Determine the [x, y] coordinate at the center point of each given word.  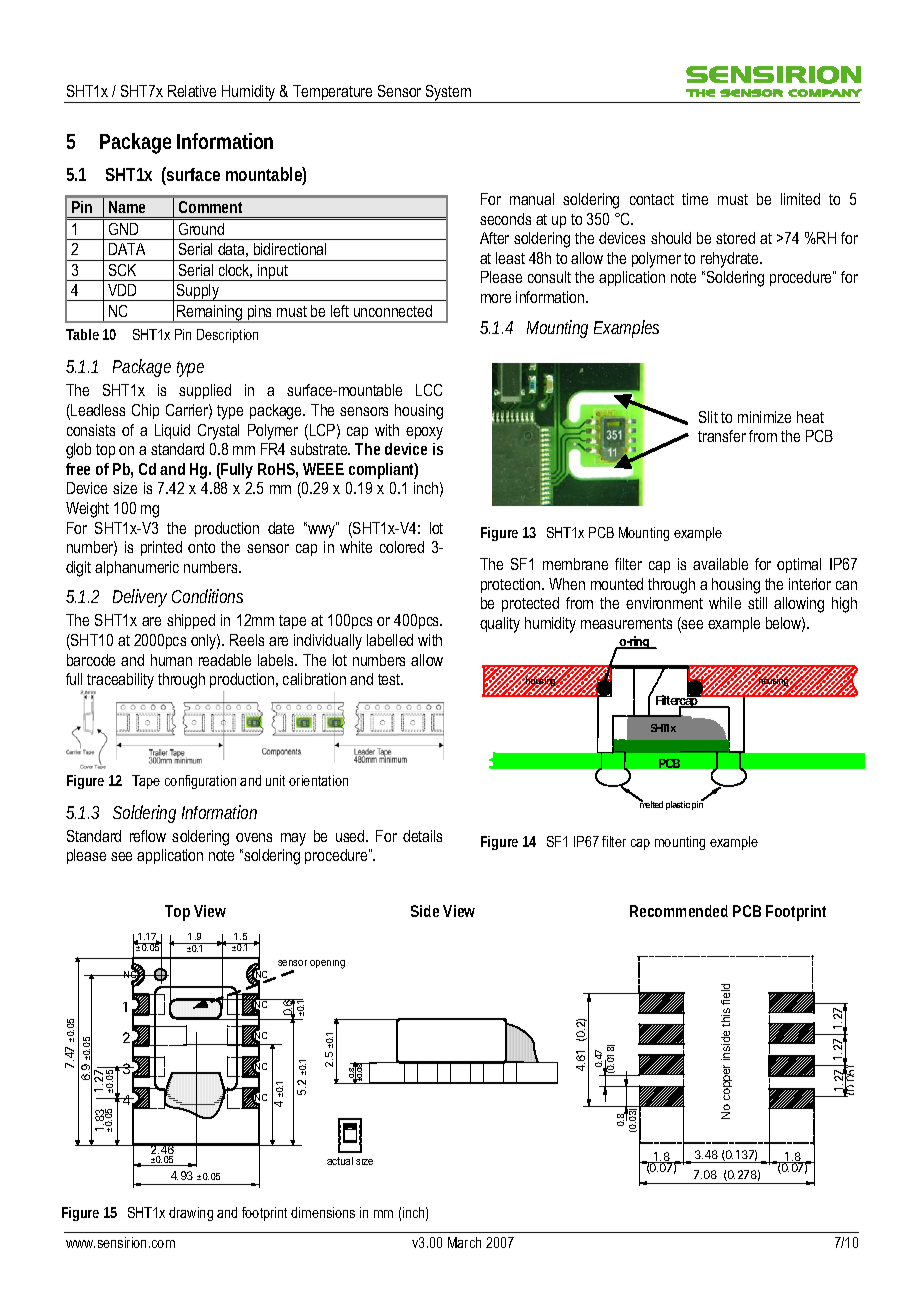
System [449, 94]
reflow [148, 836]
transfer [722, 436]
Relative [192, 91]
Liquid [172, 431]
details [422, 836]
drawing [191, 1214]
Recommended [679, 911]
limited [800, 199]
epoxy [424, 433]
